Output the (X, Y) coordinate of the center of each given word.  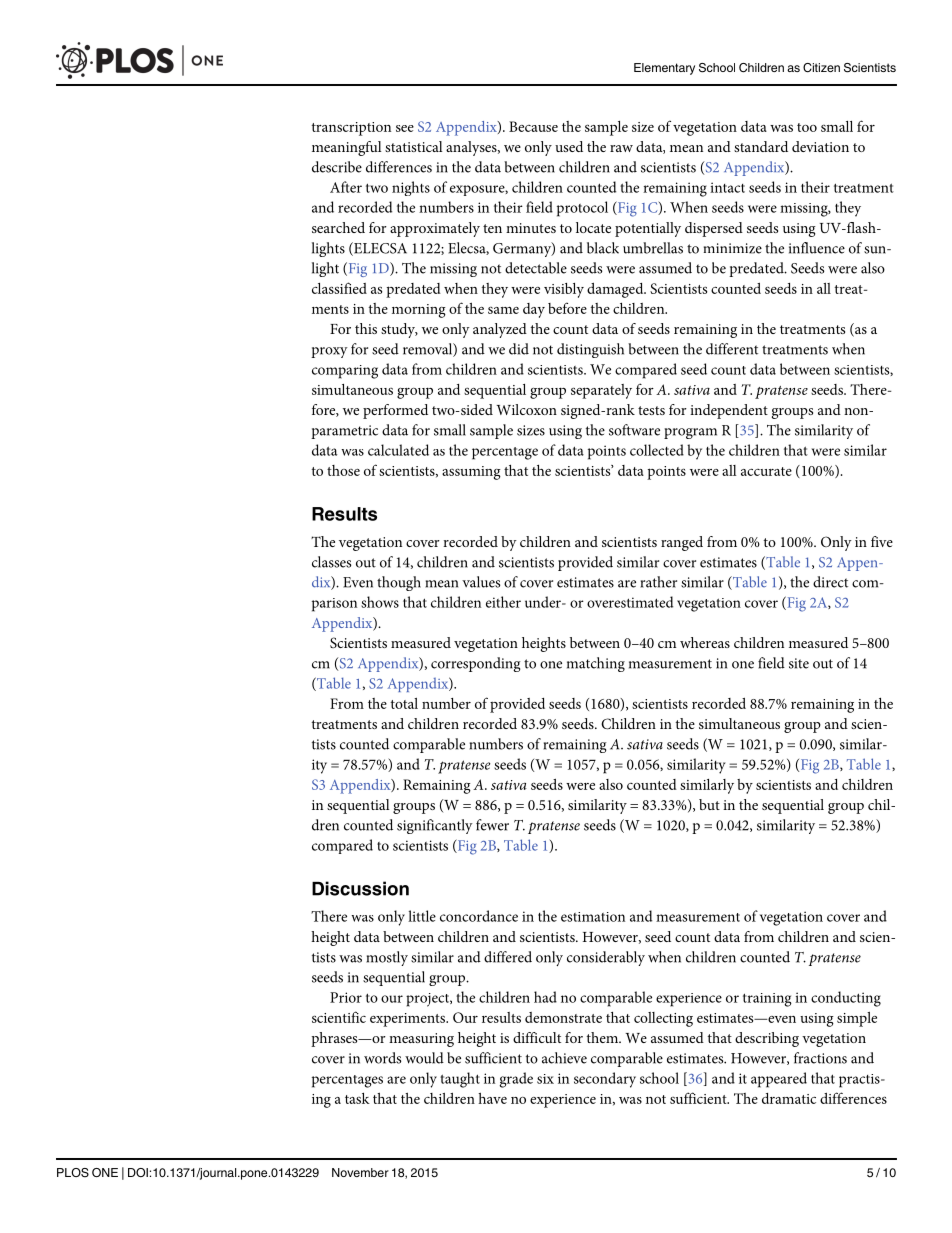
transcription (351, 129)
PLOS (73, 1173)
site (799, 663)
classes (331, 562)
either (503, 602)
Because (533, 126)
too (807, 127)
